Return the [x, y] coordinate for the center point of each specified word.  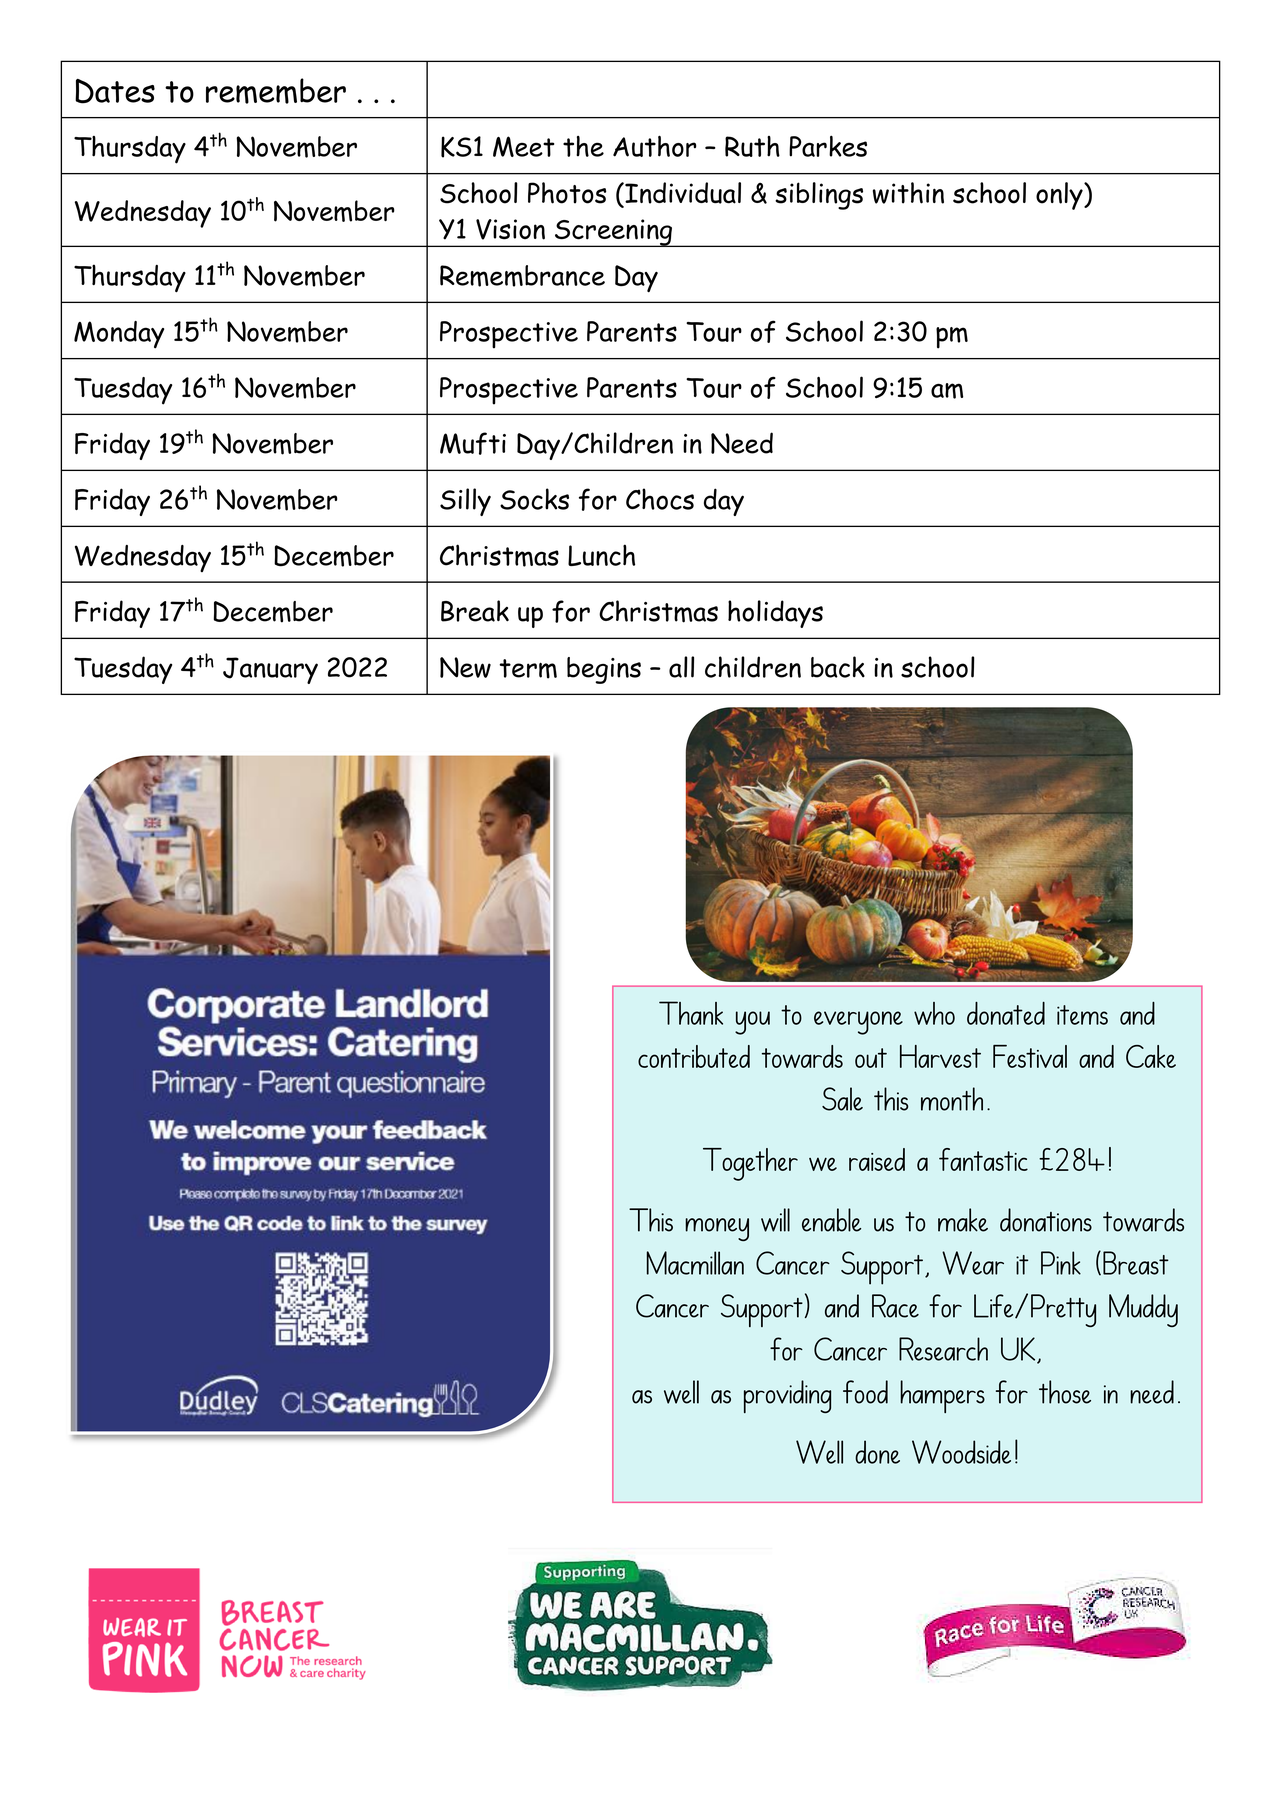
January [270, 670]
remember [276, 91]
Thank [691, 1013]
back [838, 667]
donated [1006, 1013]
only [1060, 196]
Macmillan [695, 1263]
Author [654, 146]
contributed [694, 1056]
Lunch [601, 555]
